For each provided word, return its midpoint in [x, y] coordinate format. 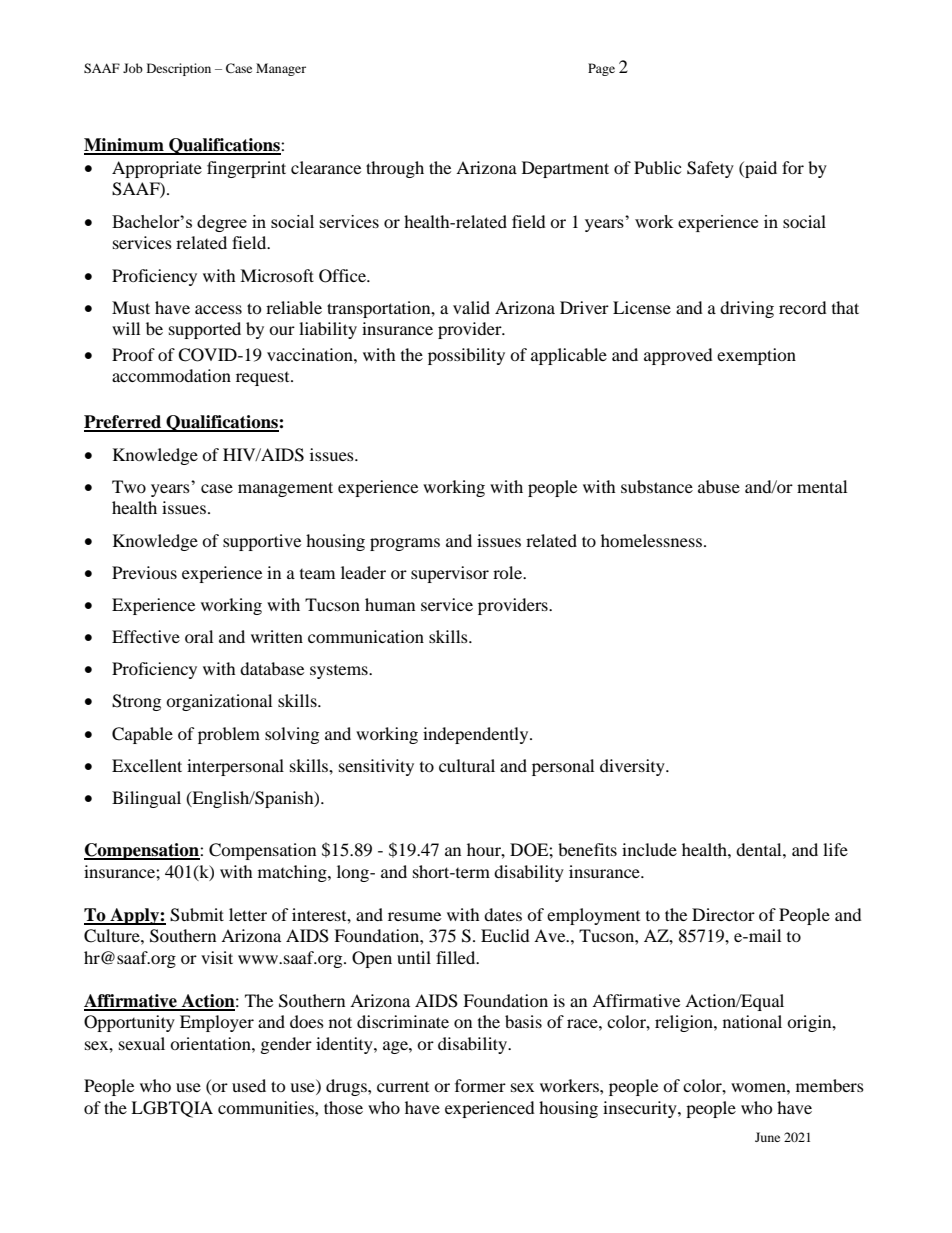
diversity [633, 767]
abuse [719, 486]
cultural [467, 765]
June [767, 1137]
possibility [466, 356]
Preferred [124, 423]
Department [565, 169]
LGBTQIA [172, 1109]
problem [229, 735]
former [480, 1085]
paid [760, 169]
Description [179, 69]
